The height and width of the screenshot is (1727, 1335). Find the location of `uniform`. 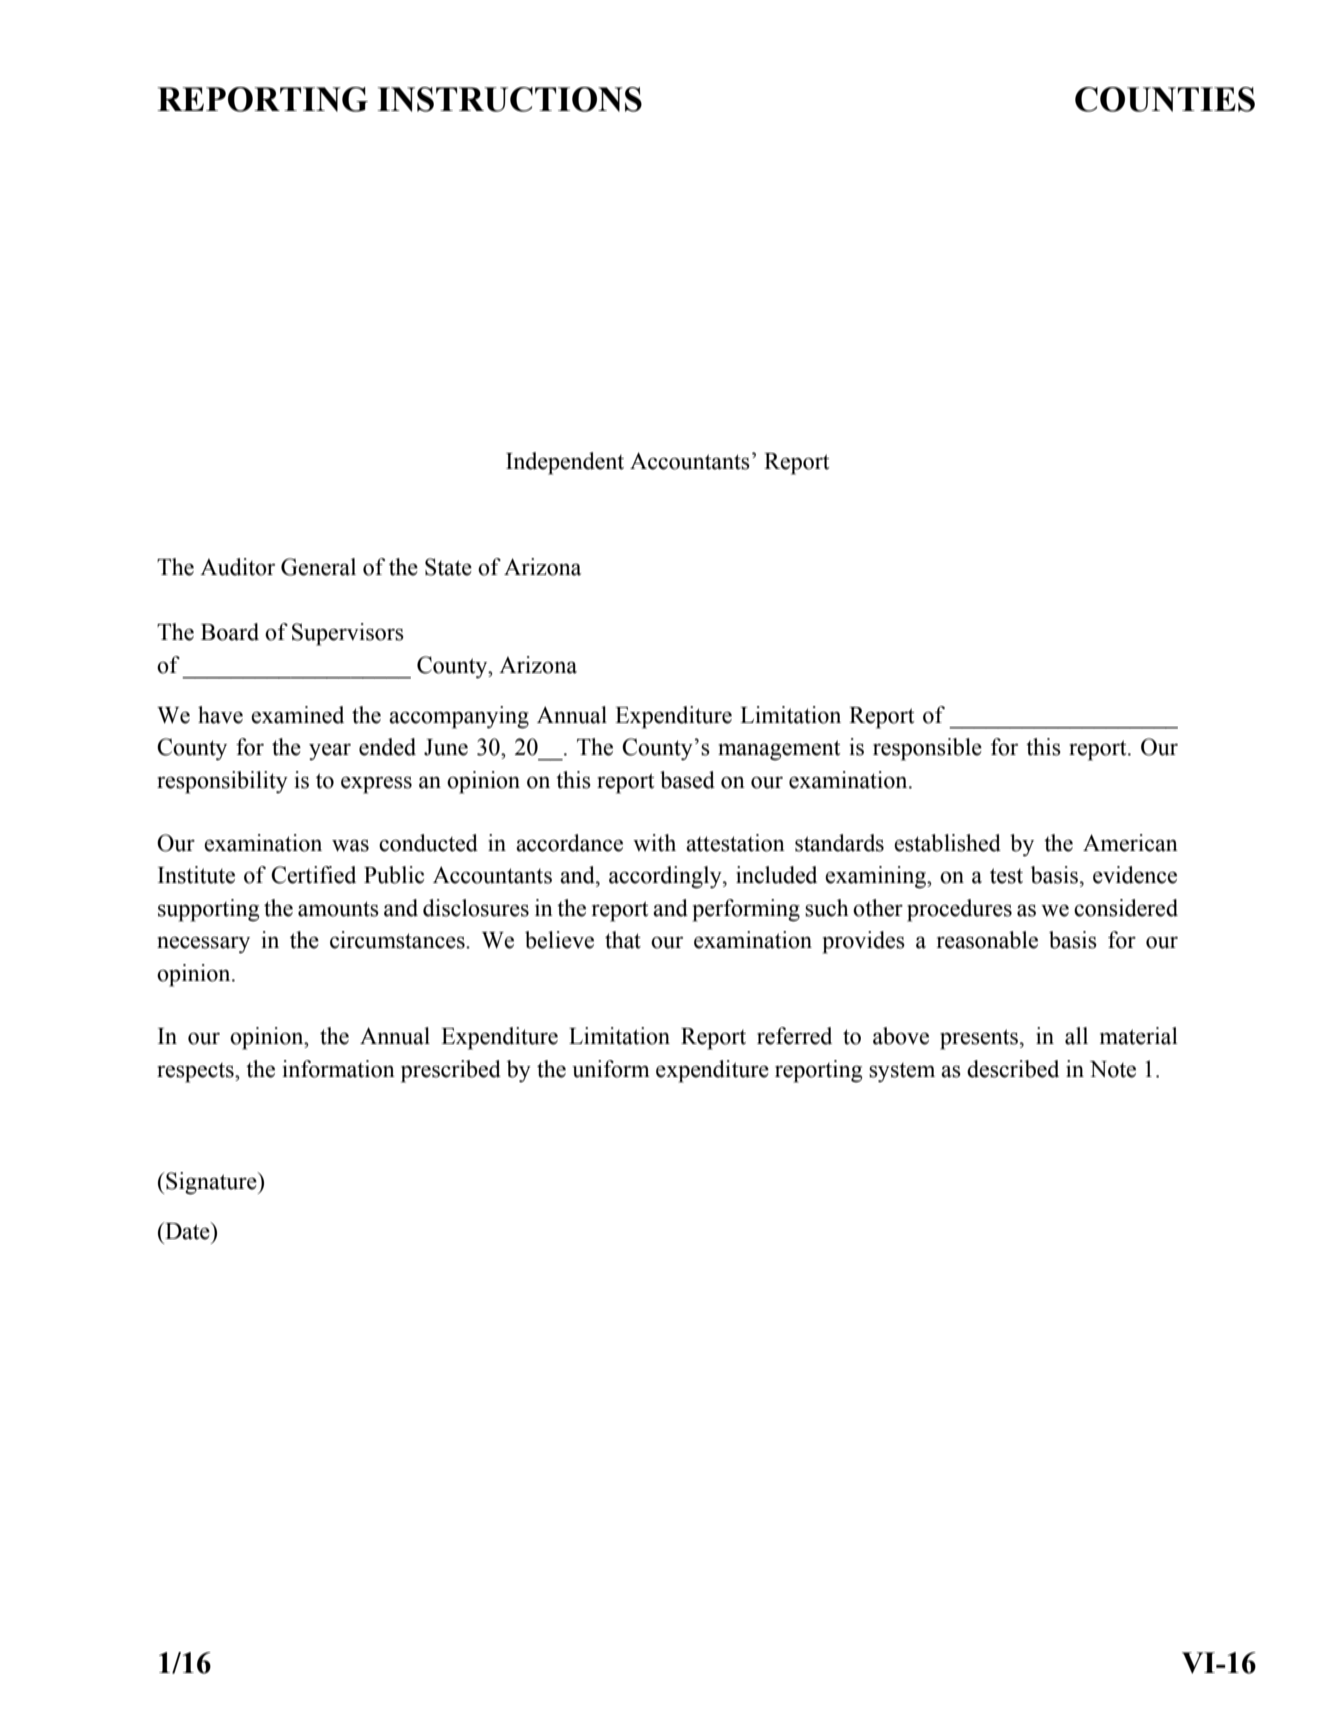

uniform is located at coordinates (611, 1069).
